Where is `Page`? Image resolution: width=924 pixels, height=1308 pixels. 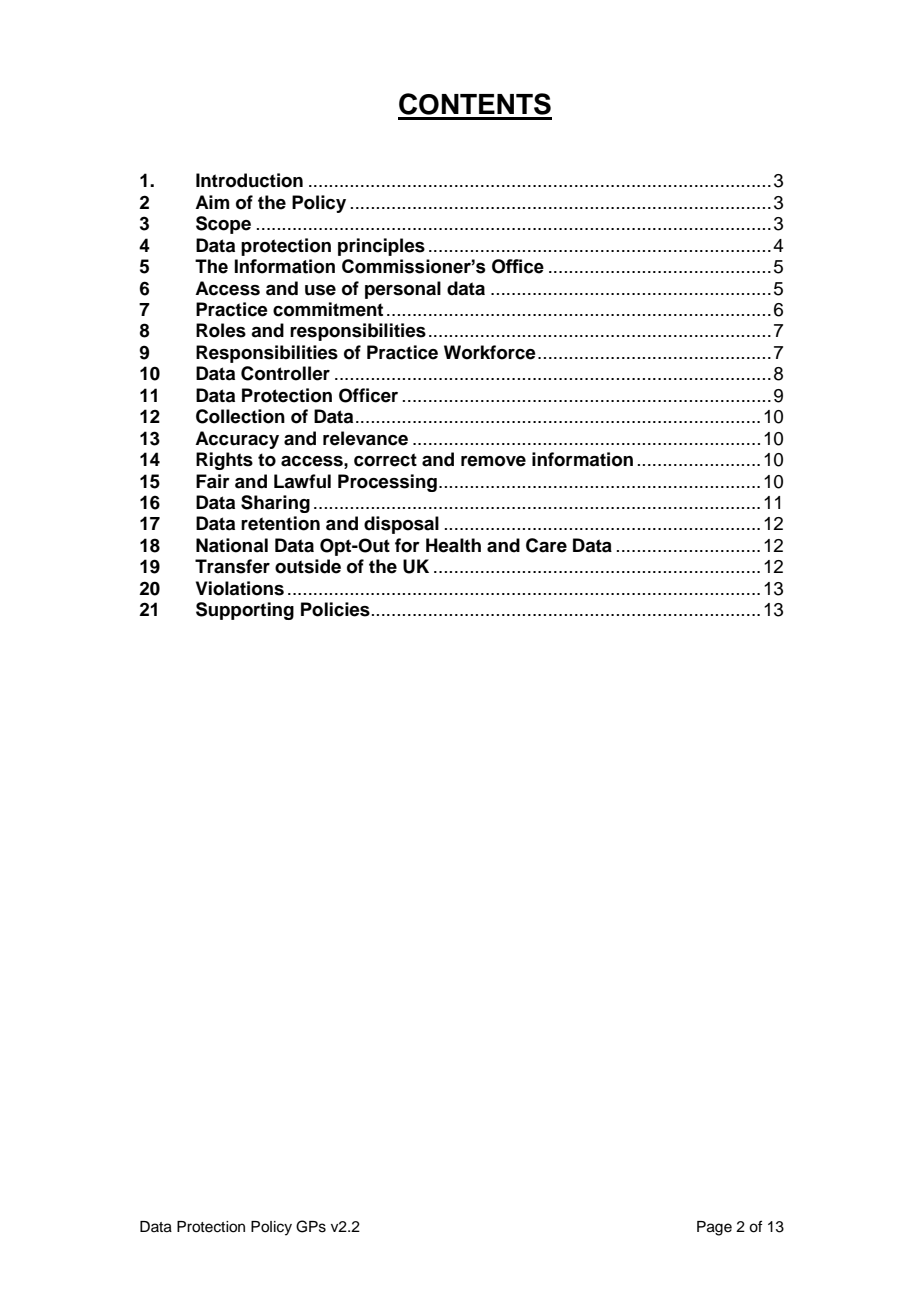
Page is located at coordinates (714, 1228).
